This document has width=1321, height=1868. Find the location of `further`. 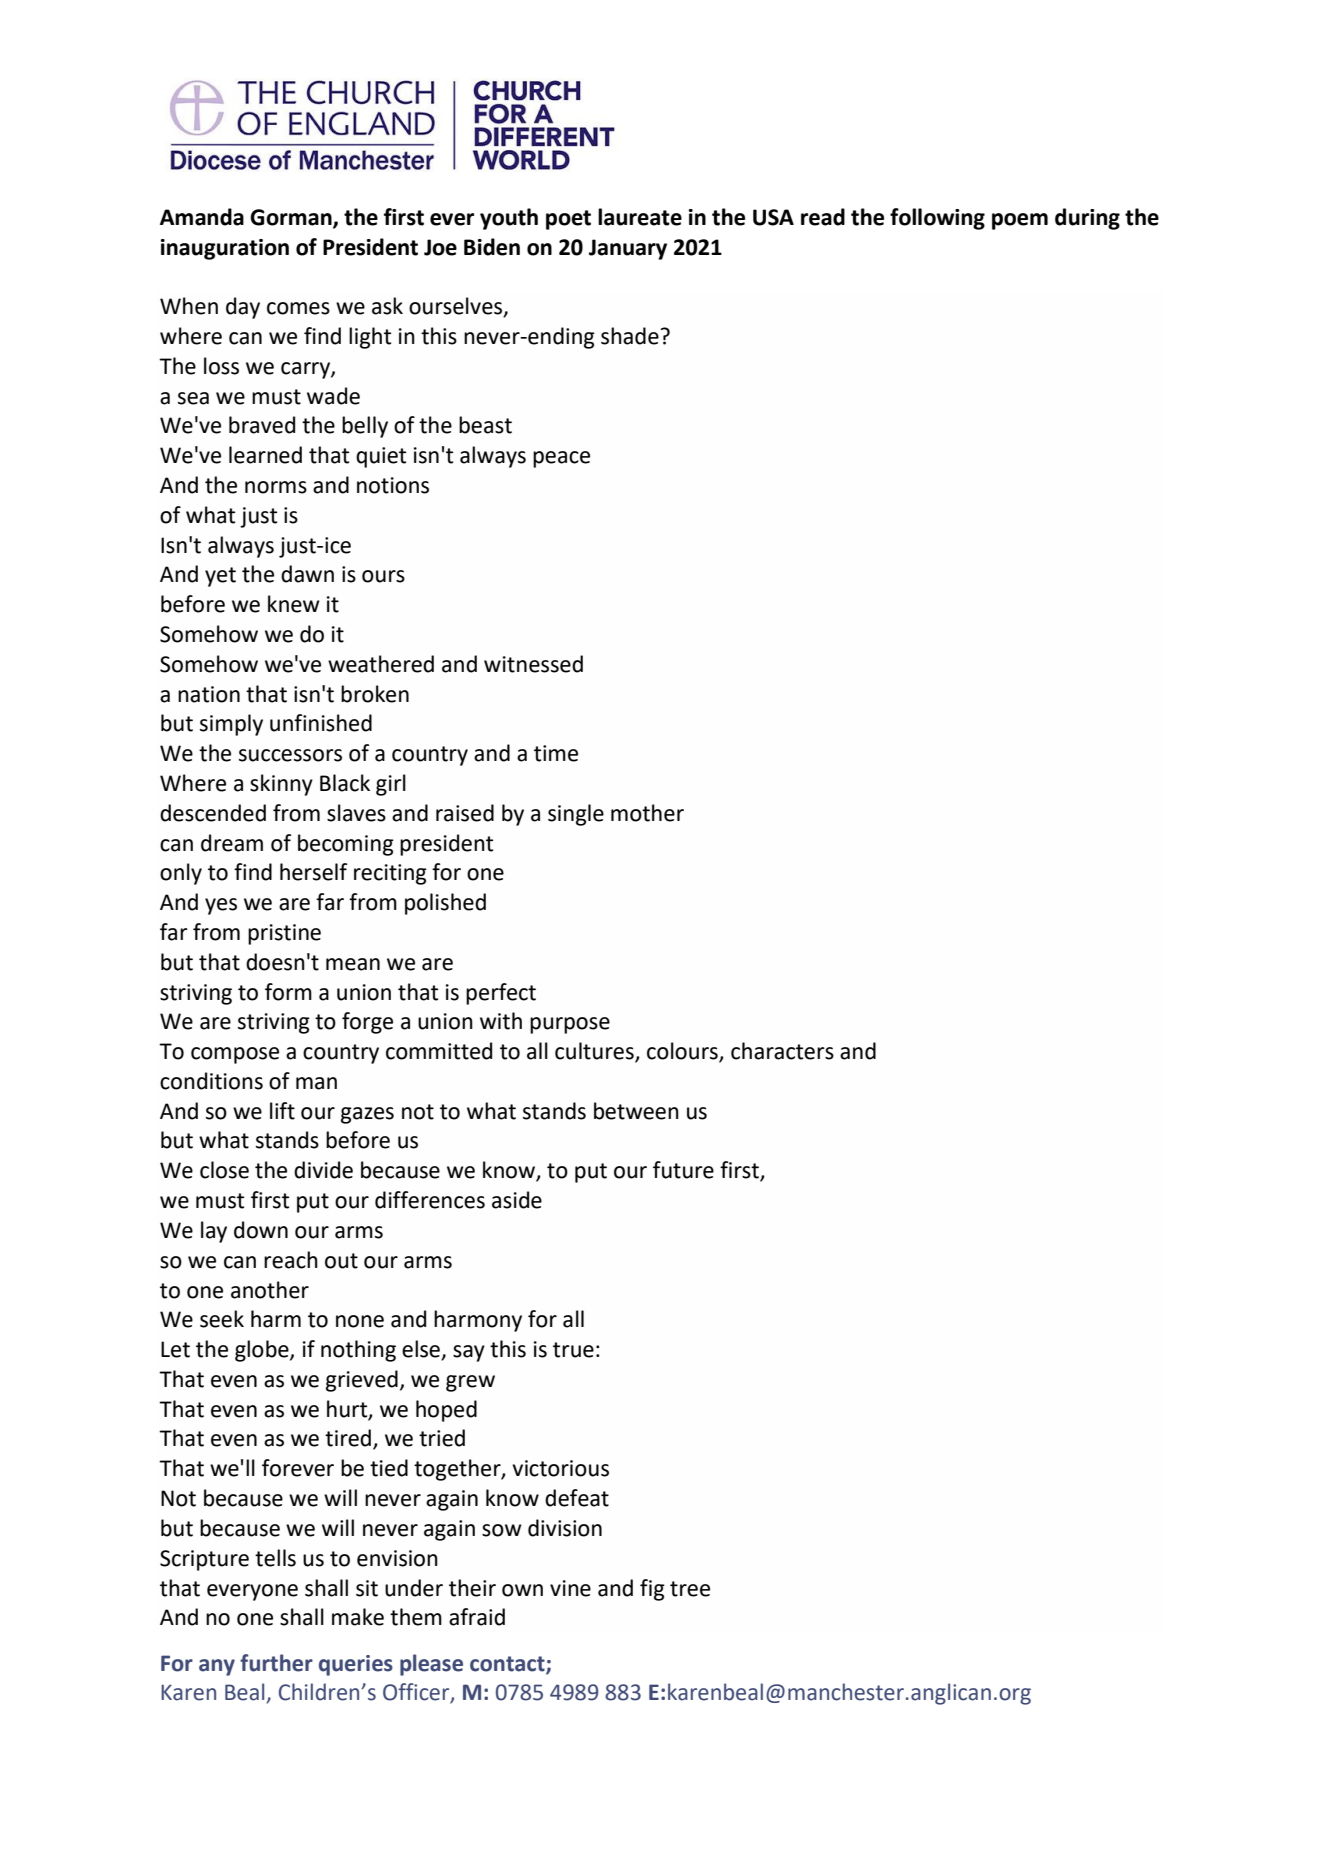

further is located at coordinates (276, 1663).
